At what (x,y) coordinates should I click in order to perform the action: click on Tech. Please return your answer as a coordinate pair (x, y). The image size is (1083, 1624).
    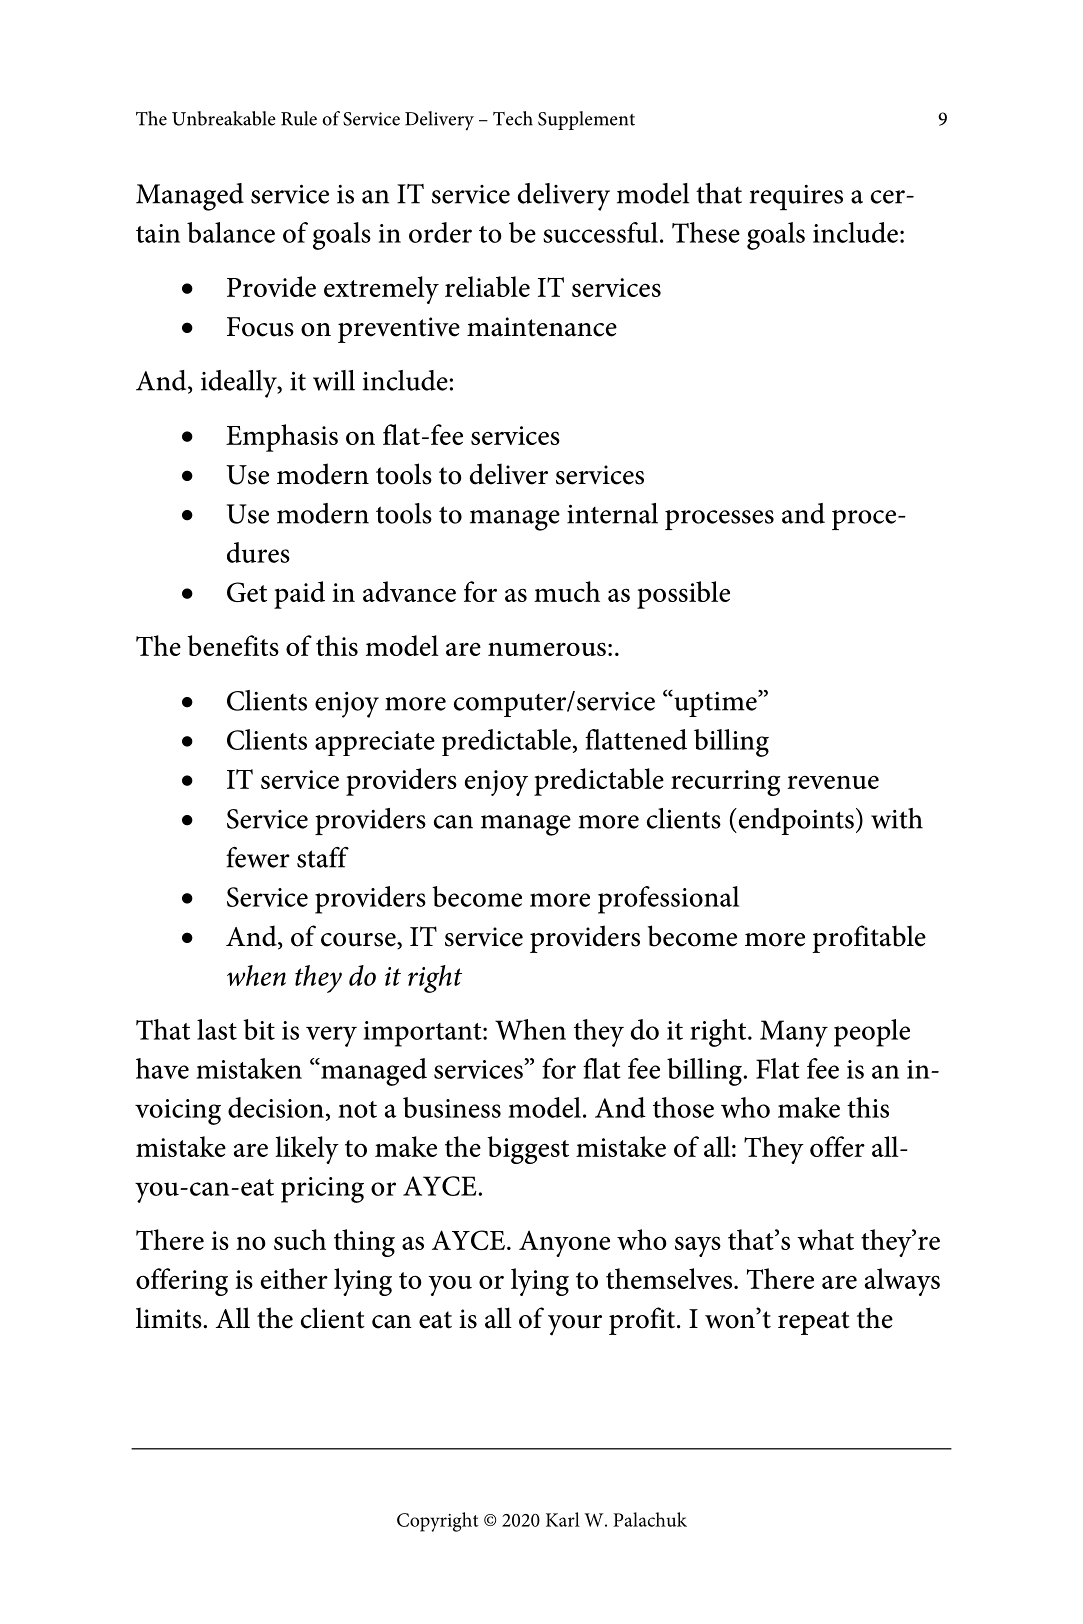
    Looking at the image, I should click on (513, 118).
